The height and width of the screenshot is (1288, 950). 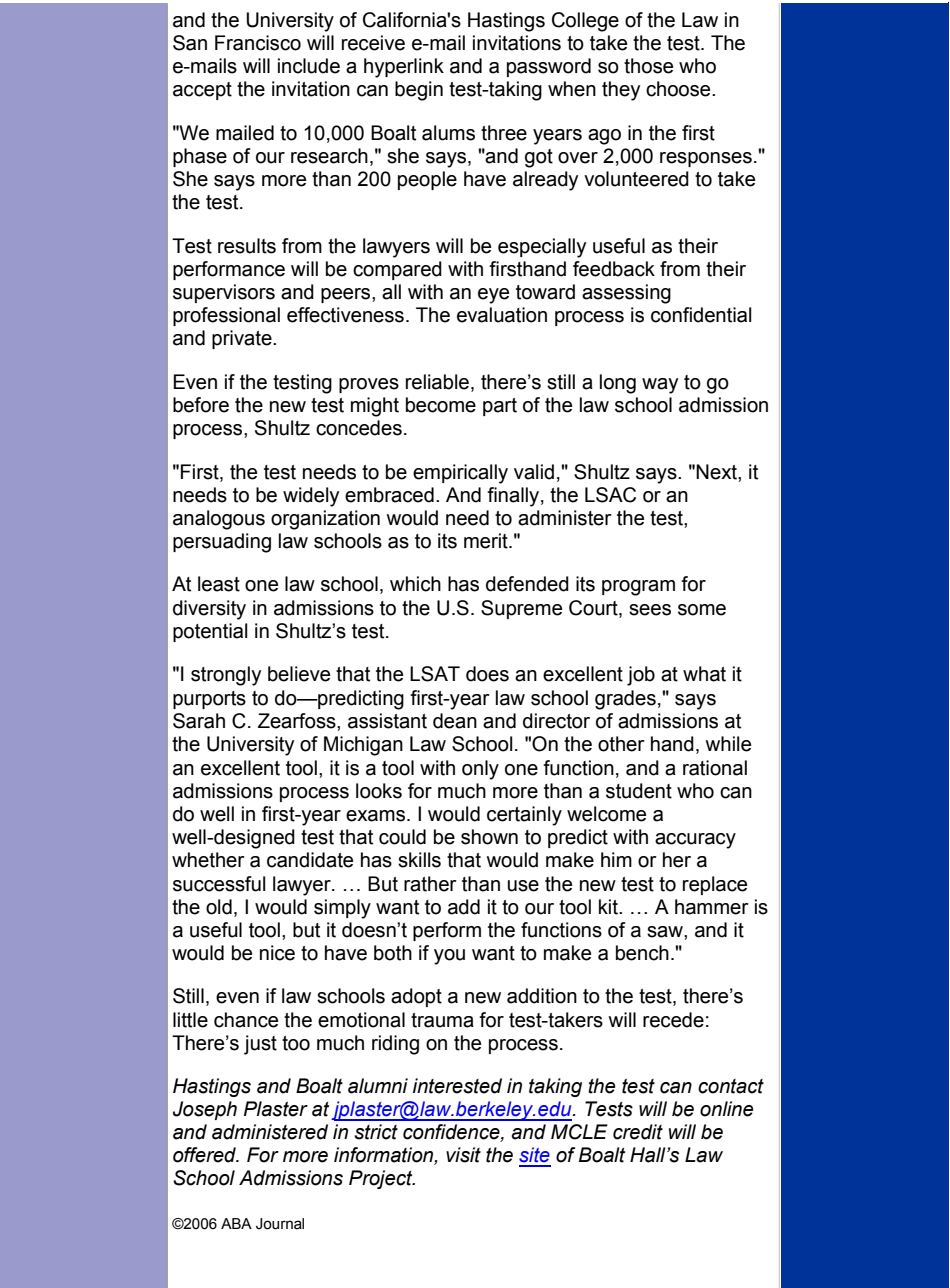 I want to click on those, so click(x=648, y=66).
